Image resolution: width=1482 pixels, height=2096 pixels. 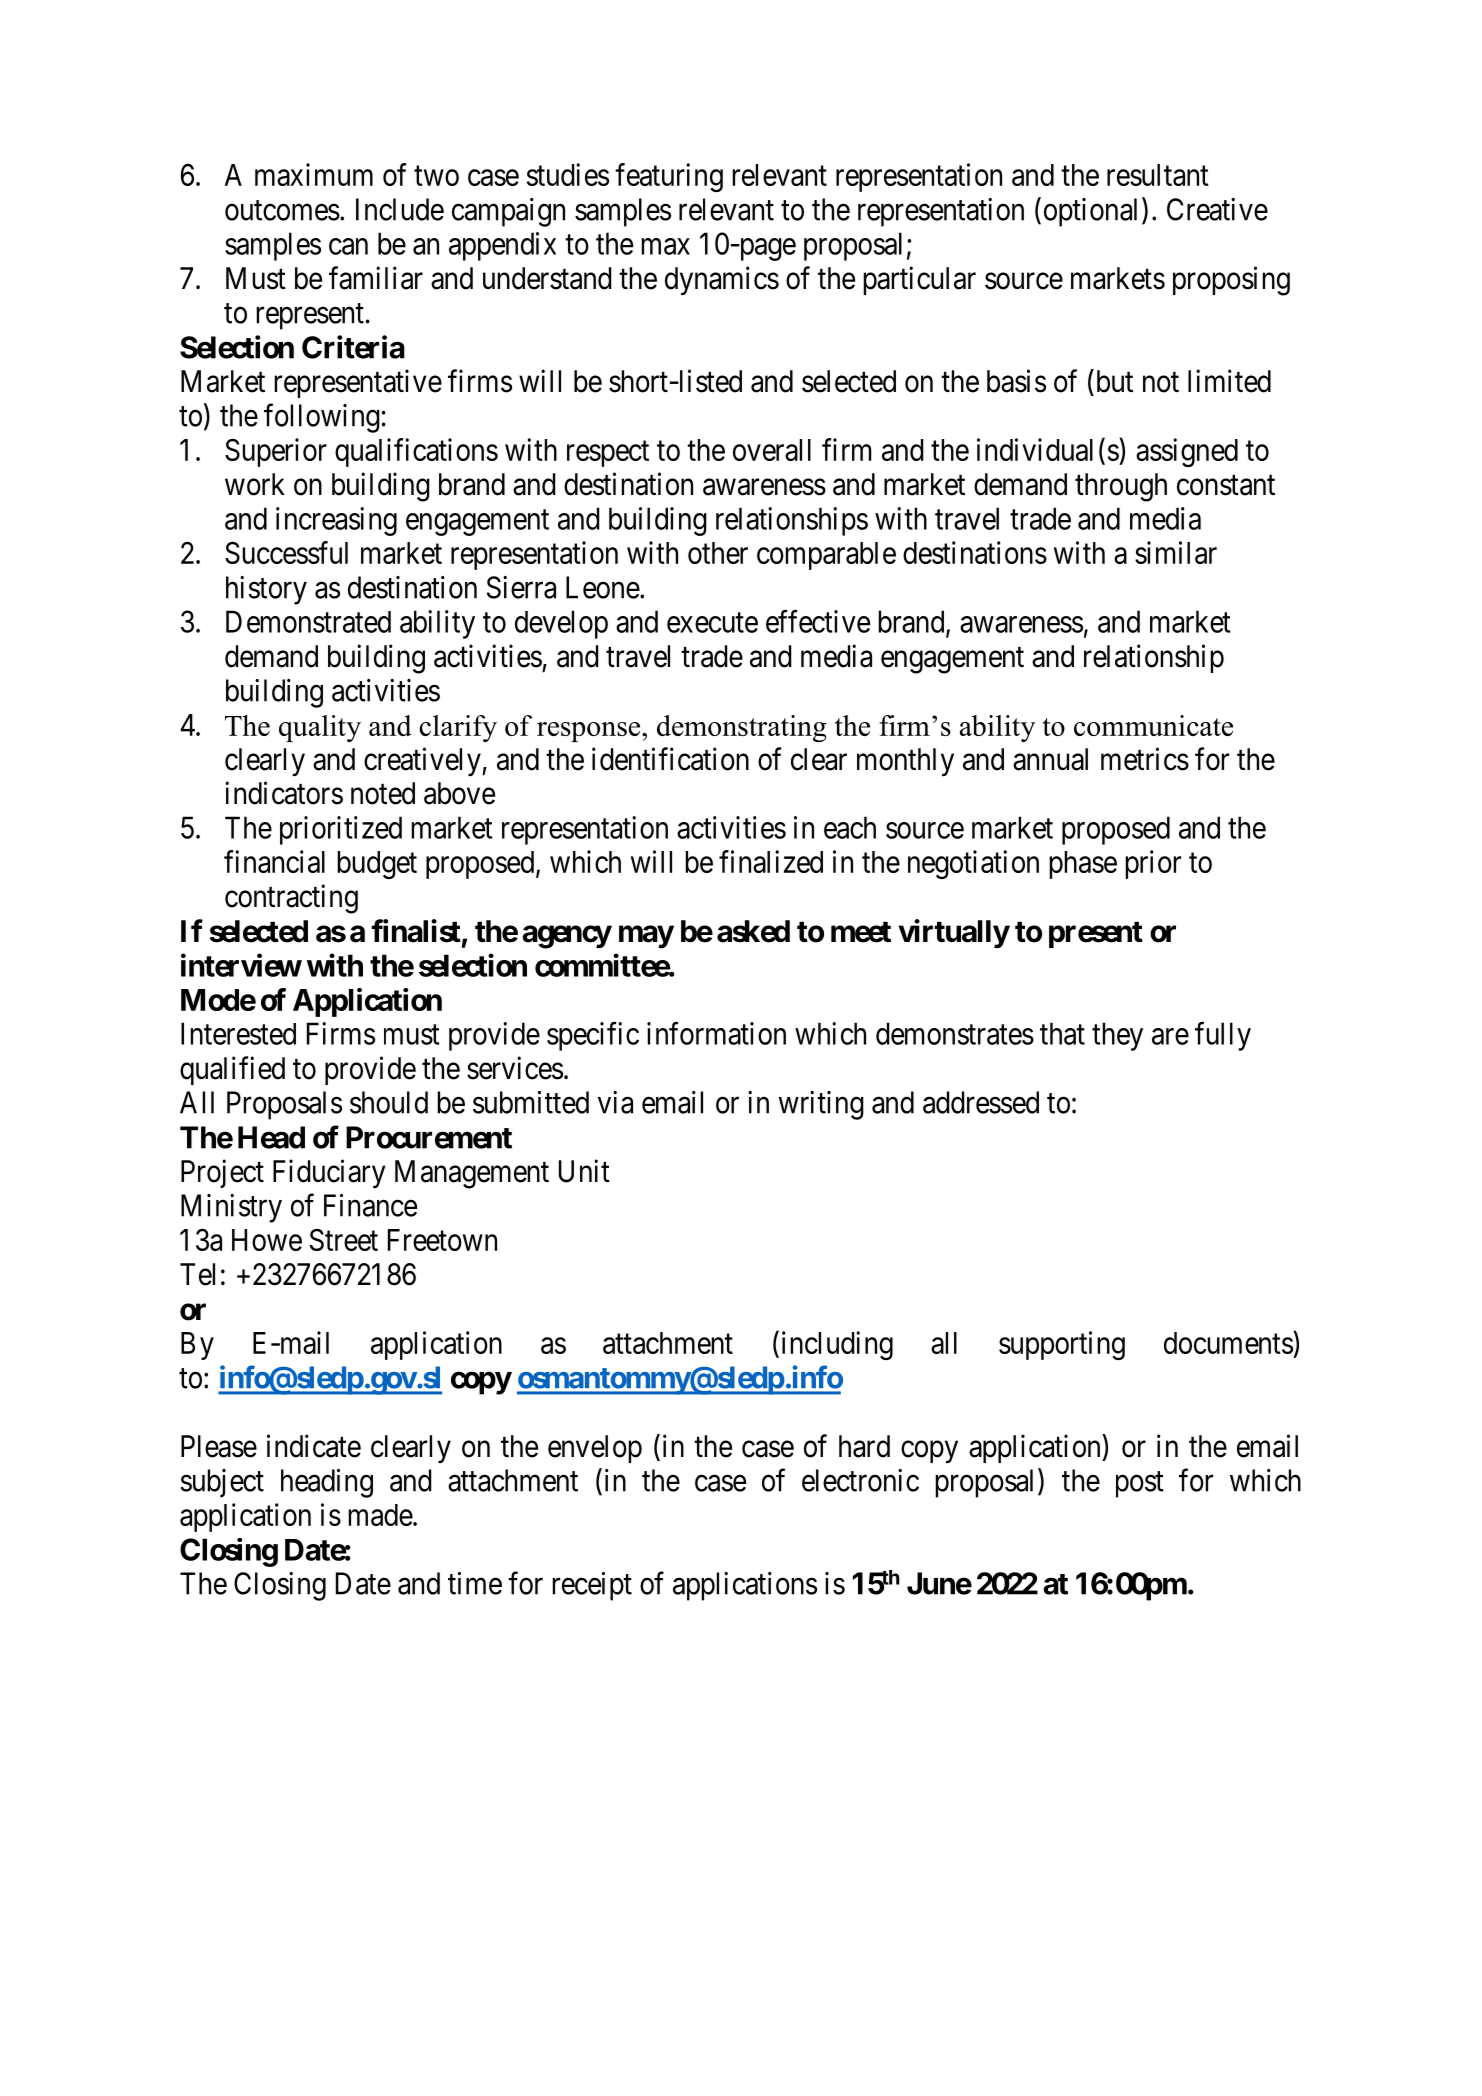 What do you see at coordinates (291, 899) in the screenshot?
I see `contracting` at bounding box center [291, 899].
